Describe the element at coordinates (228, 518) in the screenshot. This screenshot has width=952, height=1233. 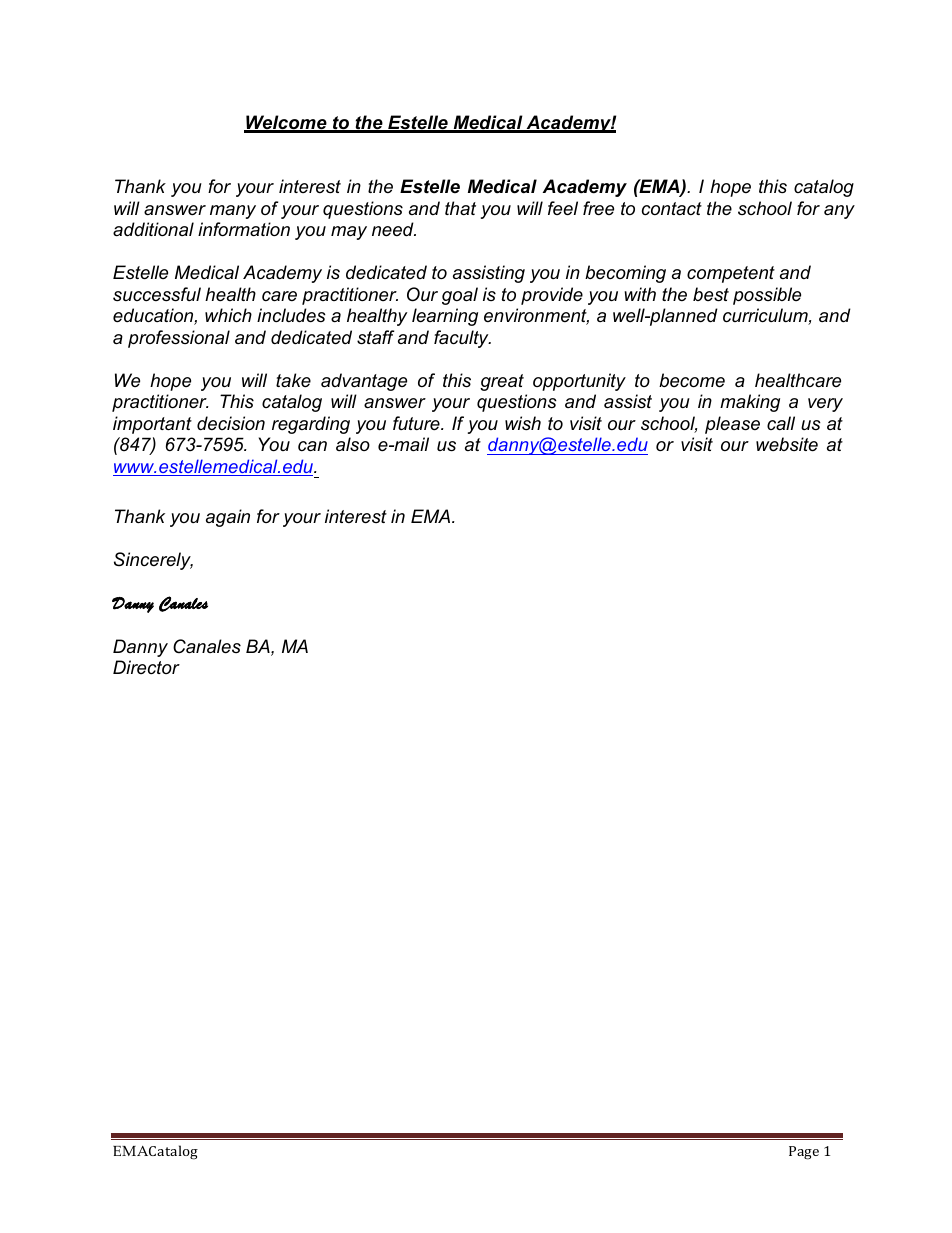
I see `again` at that location.
